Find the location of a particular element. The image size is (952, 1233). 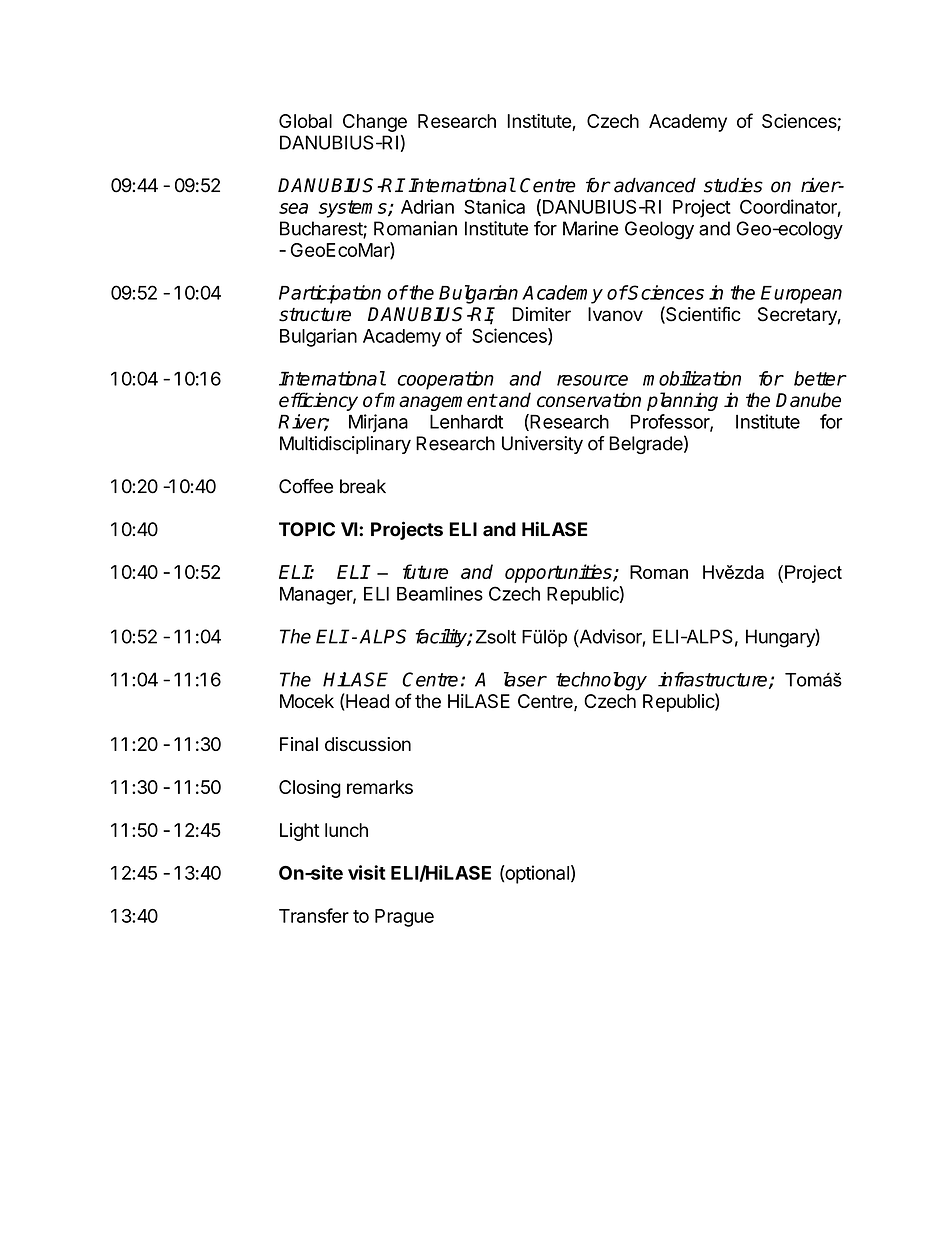

Mirjana is located at coordinates (378, 423).
